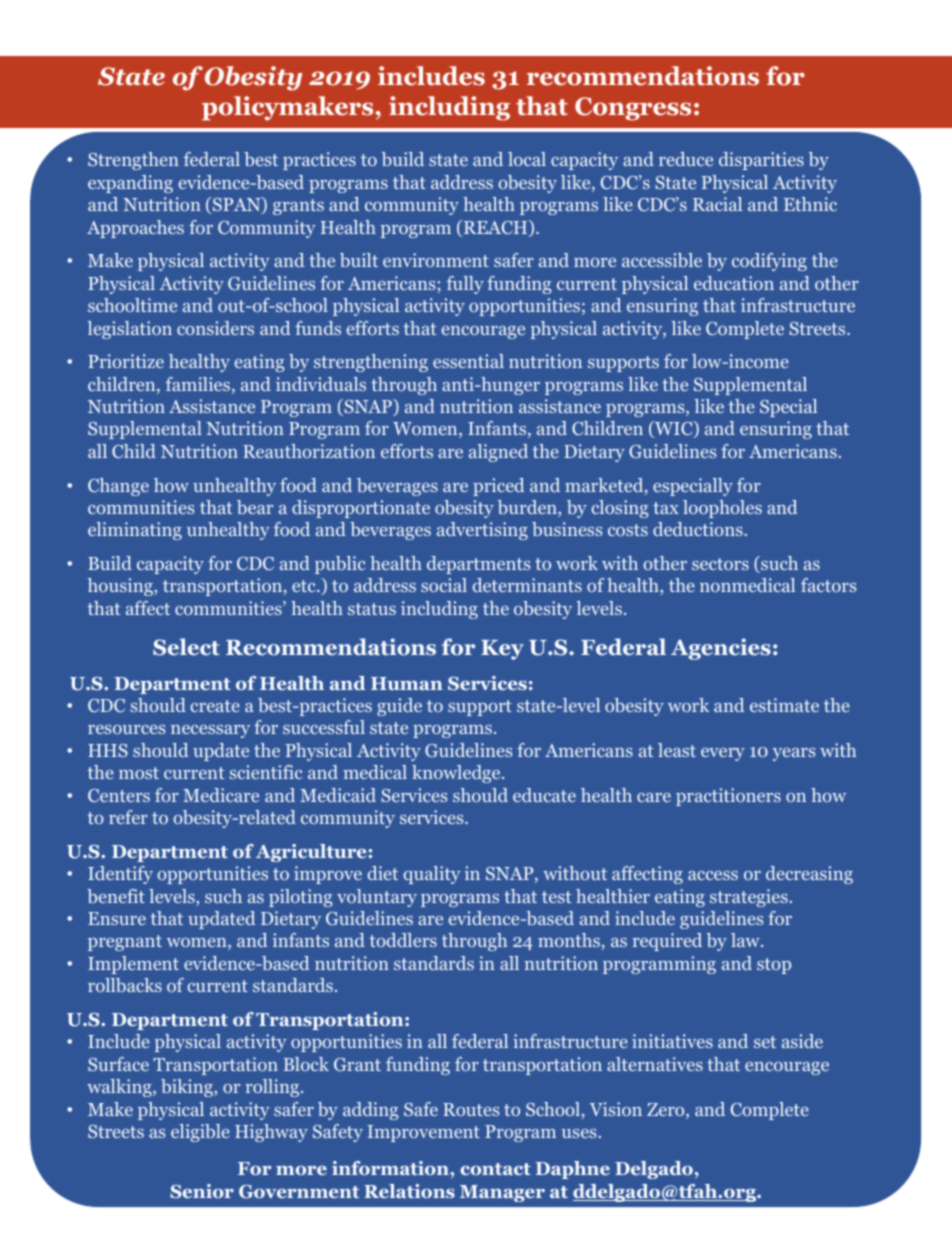 The width and height of the screenshot is (952, 1233). What do you see at coordinates (200, 1133) in the screenshot?
I see `eligible` at bounding box center [200, 1133].
